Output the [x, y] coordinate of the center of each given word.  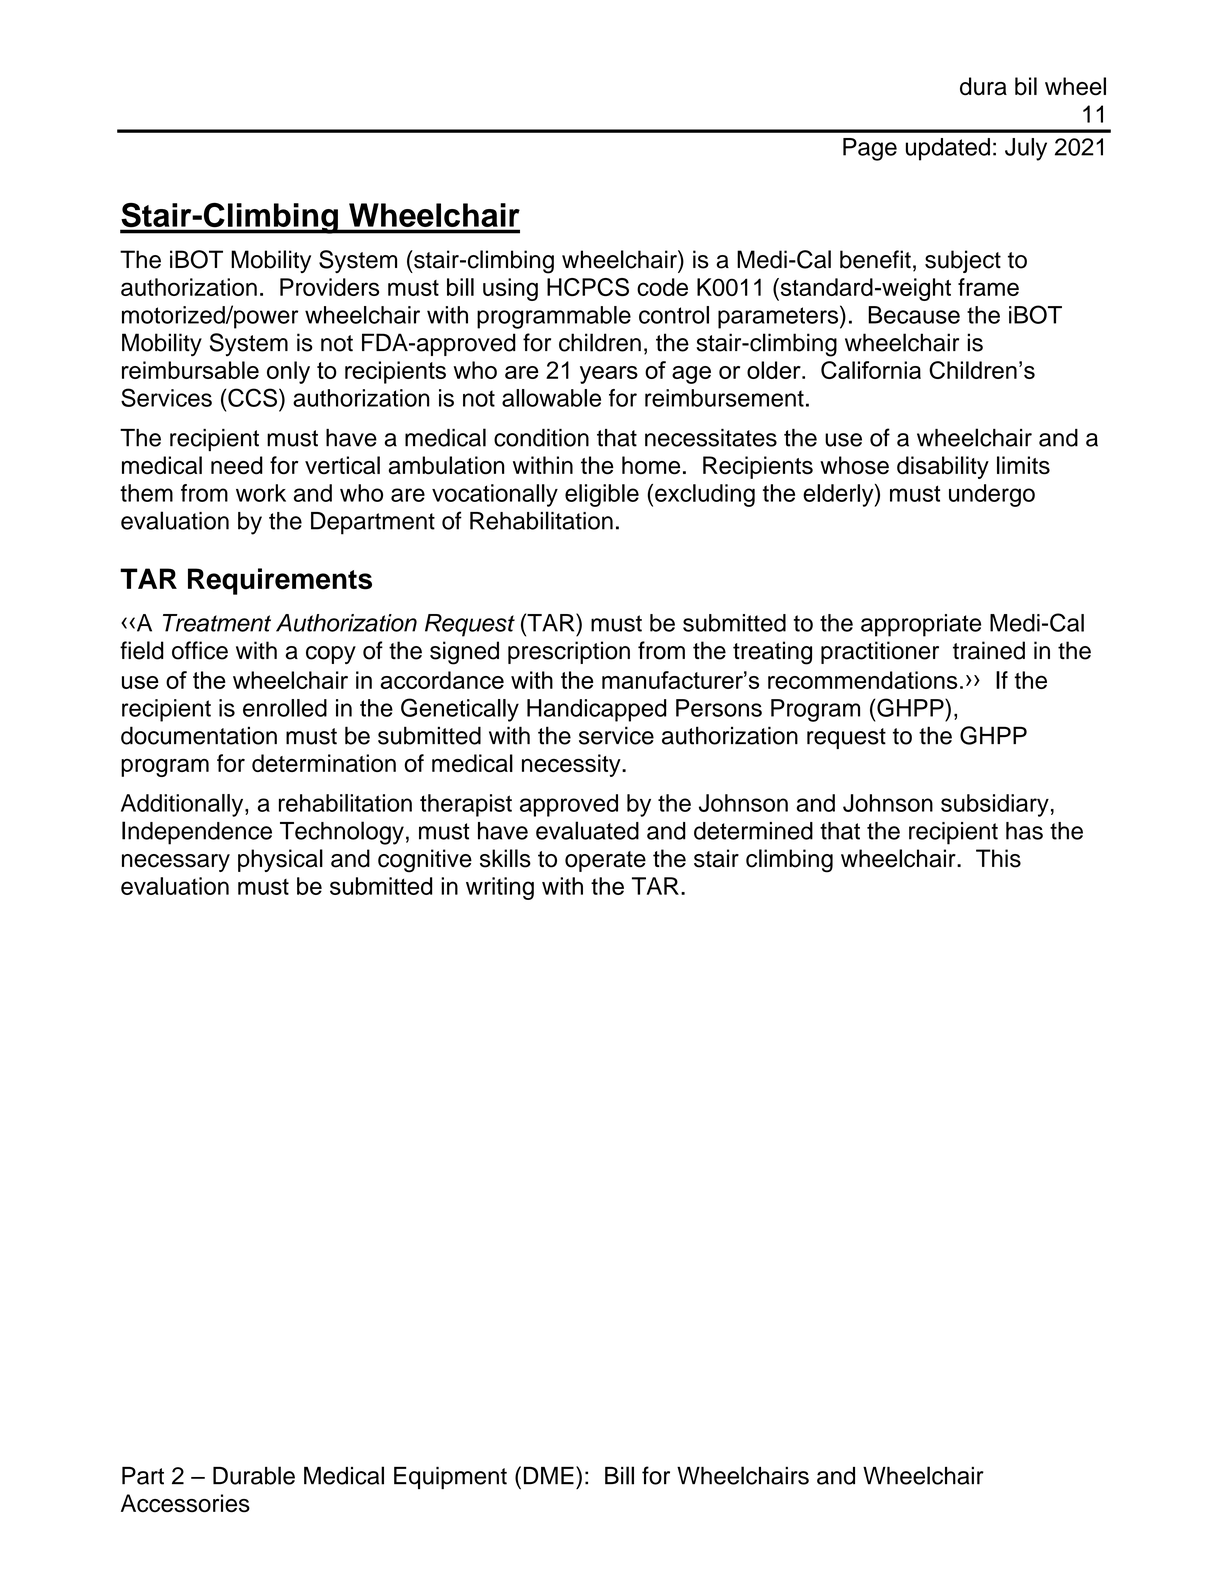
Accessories [185, 1503]
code [662, 287]
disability [943, 467]
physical [280, 860]
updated [948, 149]
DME [549, 1476]
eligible [602, 495]
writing [500, 888]
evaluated [587, 830]
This [998, 858]
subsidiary [995, 805]
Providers [329, 287]
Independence [197, 833]
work [261, 493]
